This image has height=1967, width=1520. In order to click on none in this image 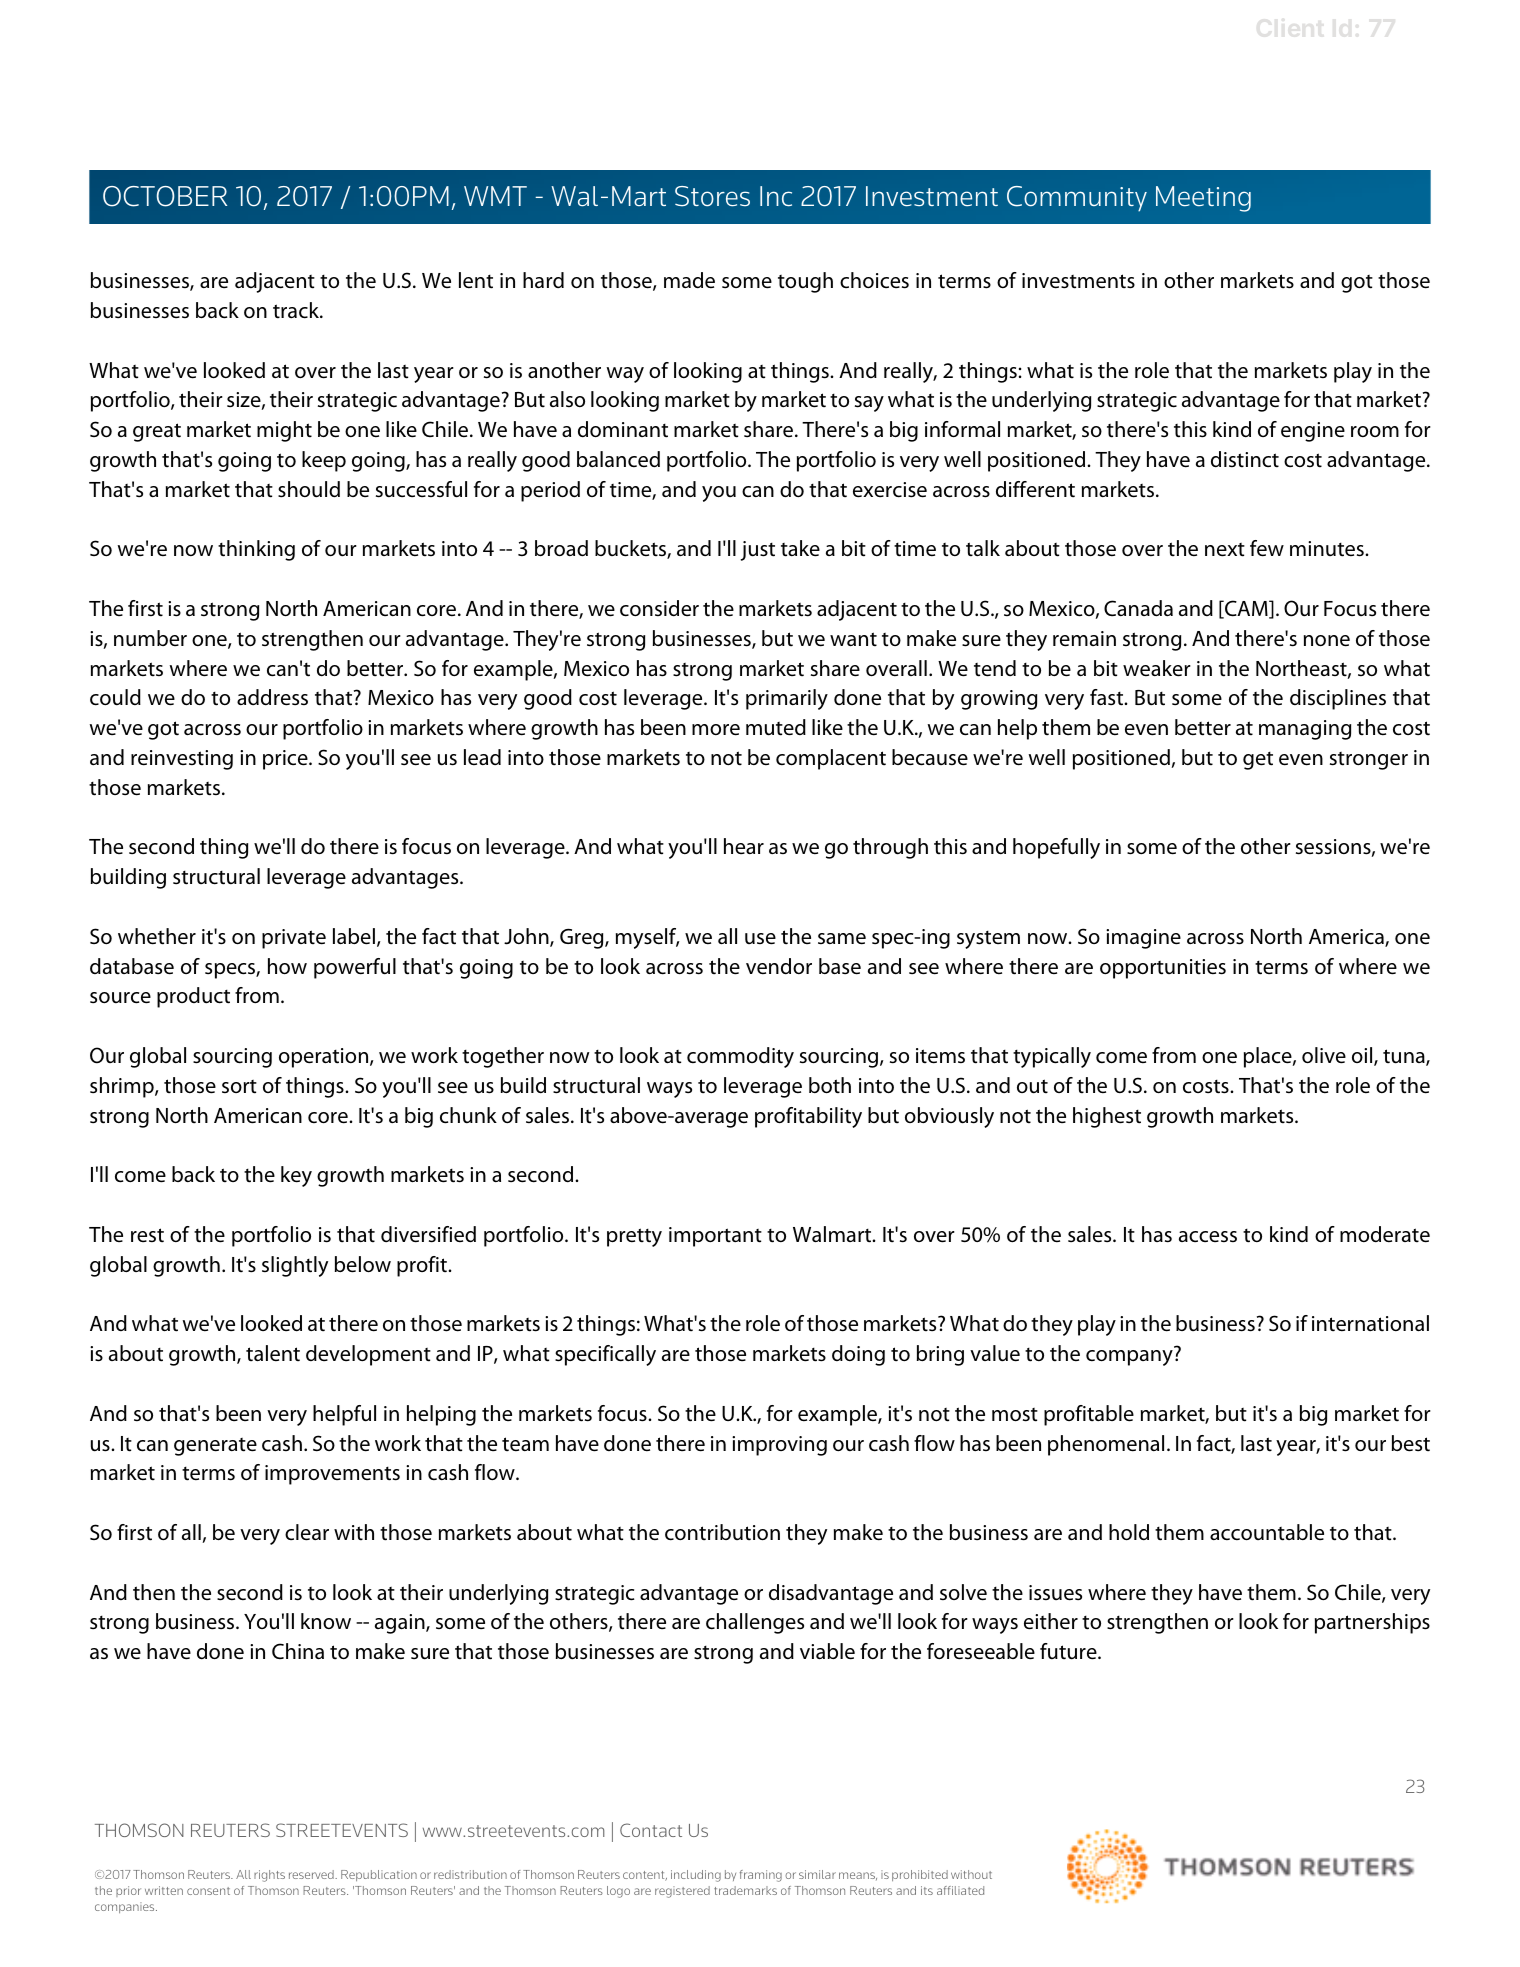, I will do `click(1327, 641)`.
